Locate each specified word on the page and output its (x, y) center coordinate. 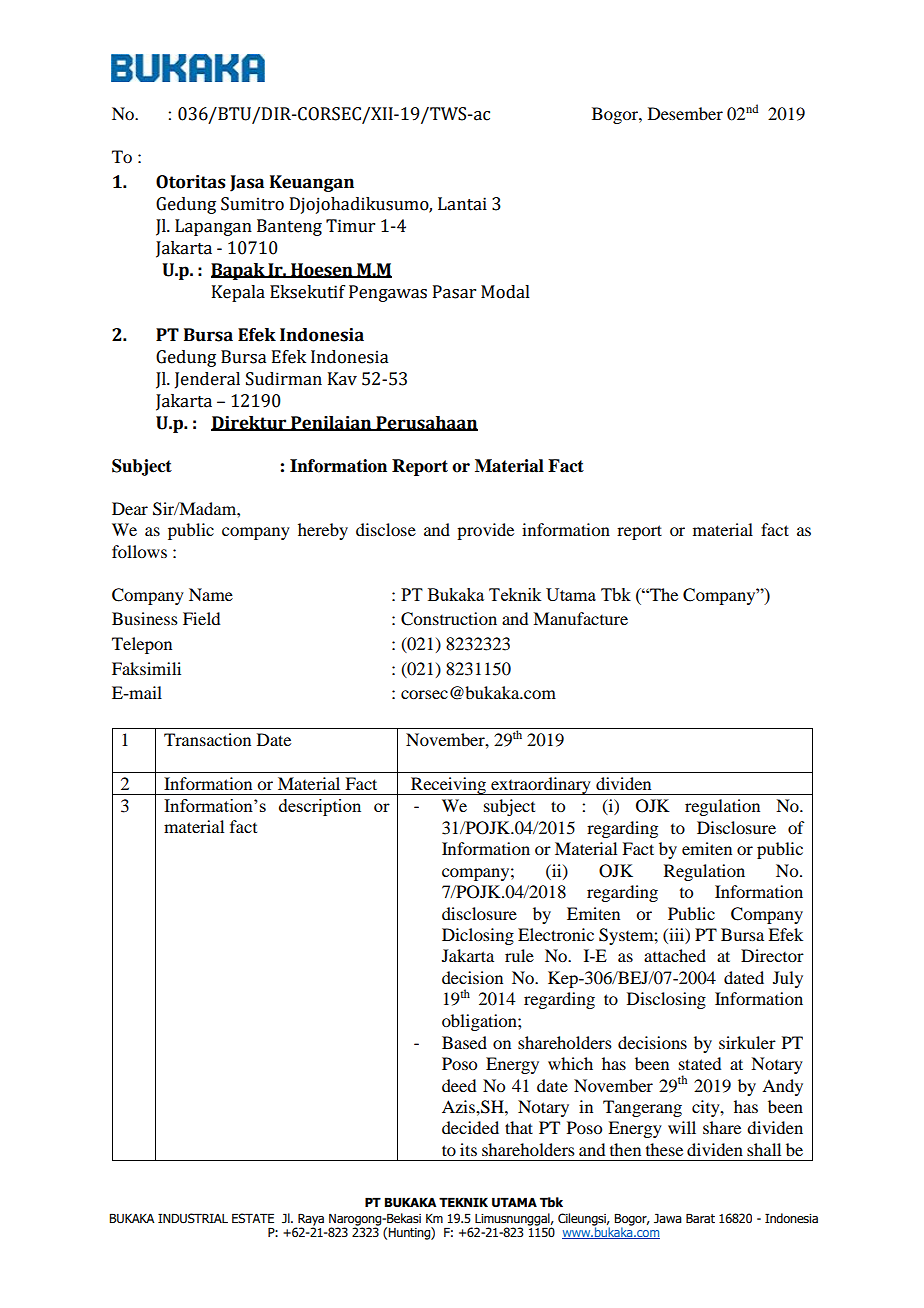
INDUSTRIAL (193, 1218)
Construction (449, 619)
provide (485, 531)
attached (675, 955)
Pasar (454, 292)
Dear (130, 508)
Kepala (238, 293)
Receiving (448, 786)
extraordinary (541, 786)
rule (519, 955)
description (320, 807)
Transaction (207, 739)
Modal (505, 292)
